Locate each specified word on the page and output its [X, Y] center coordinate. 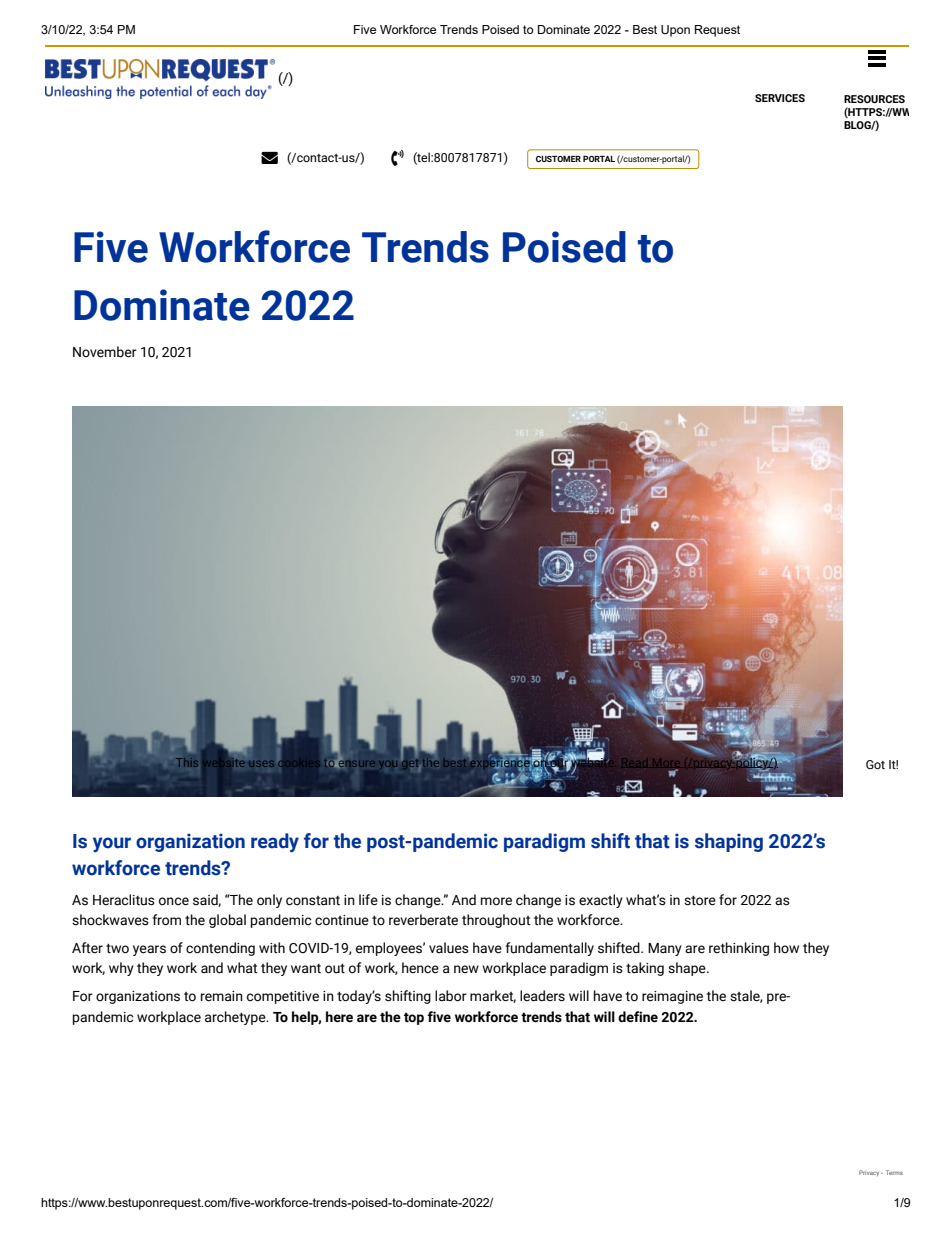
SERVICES [780, 98]
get [411, 763]
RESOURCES [874, 99]
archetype [236, 1018]
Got [875, 764]
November [105, 352]
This [187, 762]
